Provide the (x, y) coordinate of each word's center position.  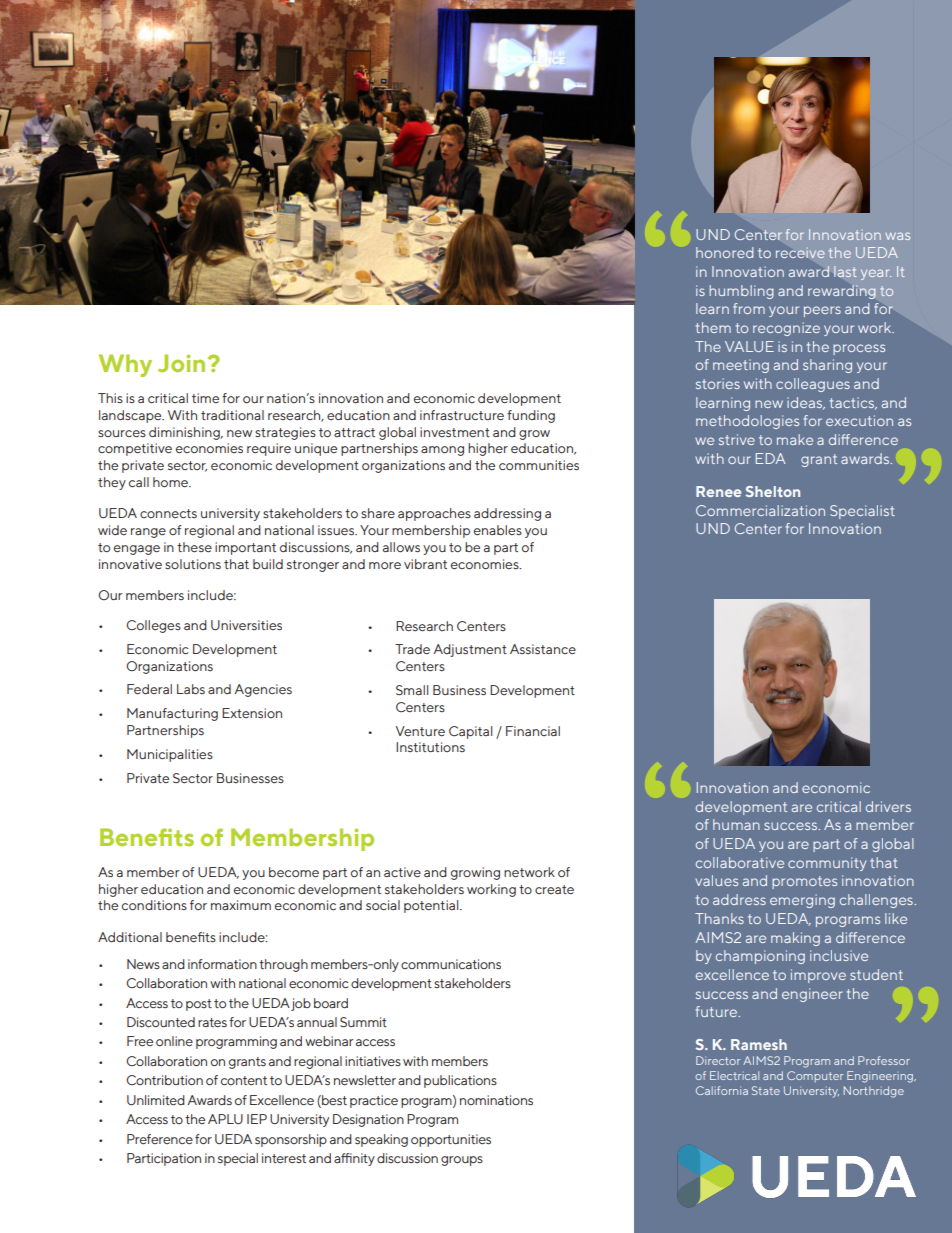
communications (451, 964)
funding (531, 416)
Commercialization (760, 510)
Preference (160, 1139)
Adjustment (470, 650)
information (222, 964)
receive (800, 254)
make (795, 439)
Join (183, 363)
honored (724, 252)
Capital (470, 732)
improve (818, 976)
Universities (246, 625)
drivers (888, 806)
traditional (232, 415)
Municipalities (170, 755)
